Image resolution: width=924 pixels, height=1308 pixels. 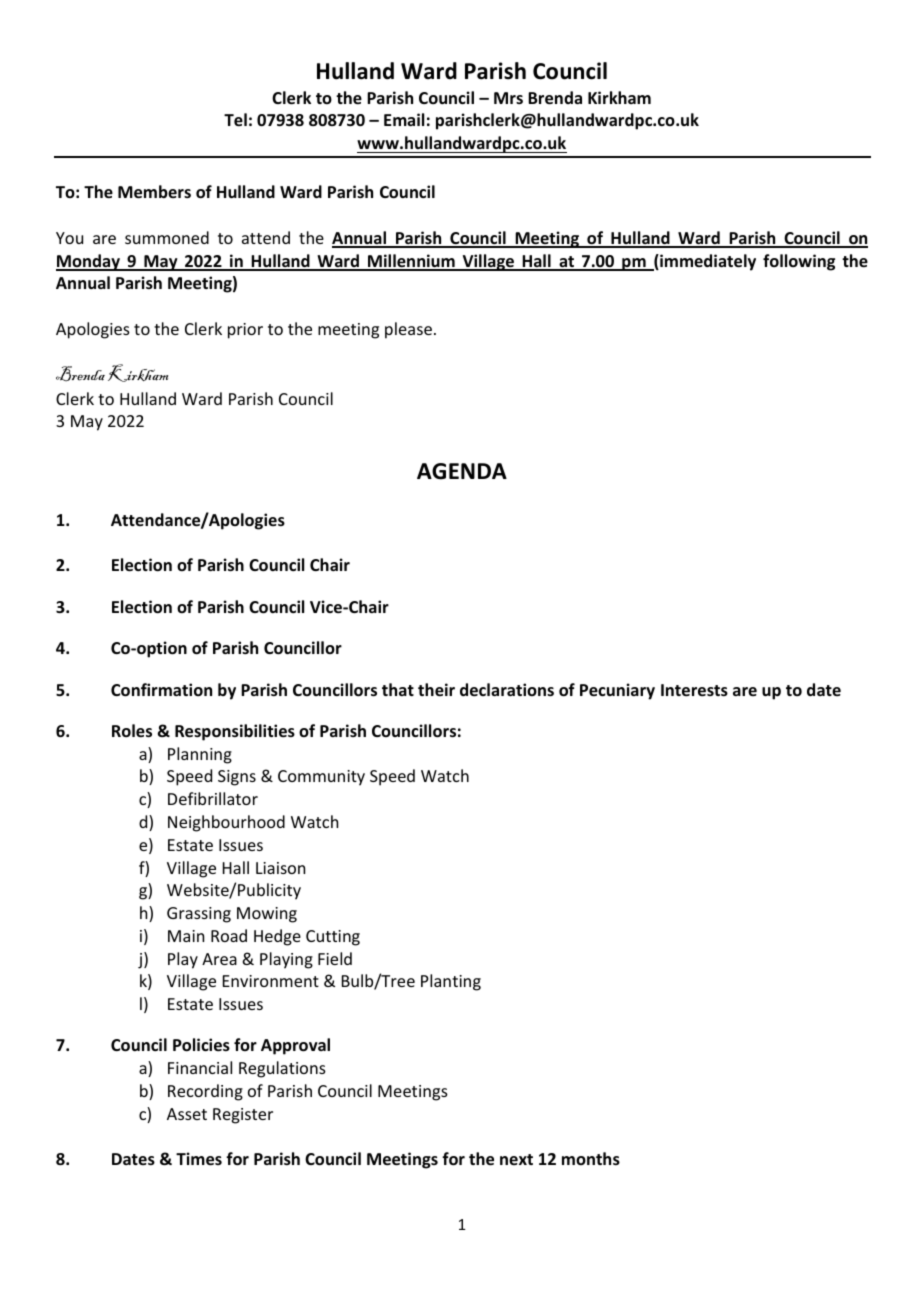 What do you see at coordinates (516, 1159) in the image?
I see `next` at bounding box center [516, 1159].
